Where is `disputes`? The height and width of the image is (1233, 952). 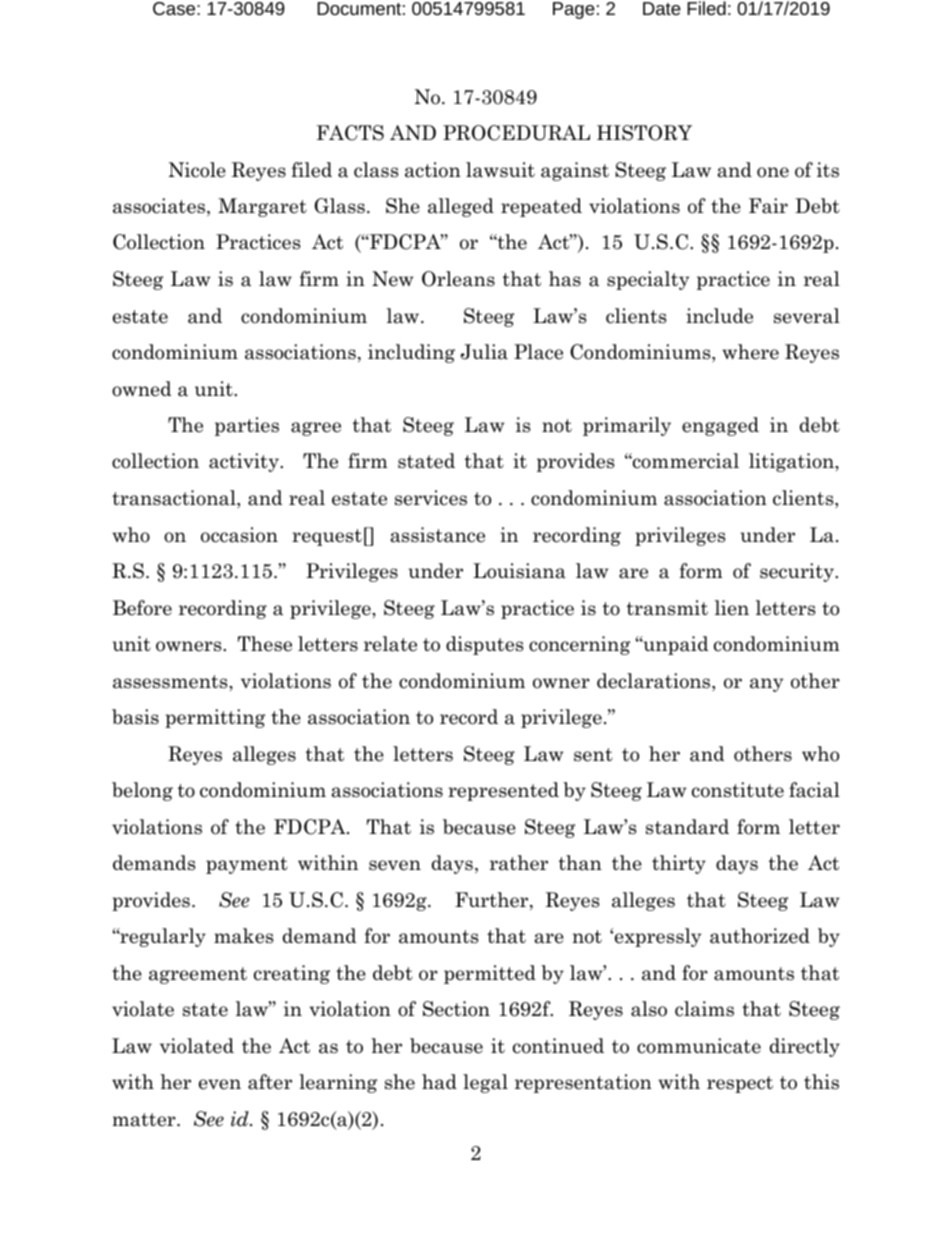 disputes is located at coordinates (484, 645).
